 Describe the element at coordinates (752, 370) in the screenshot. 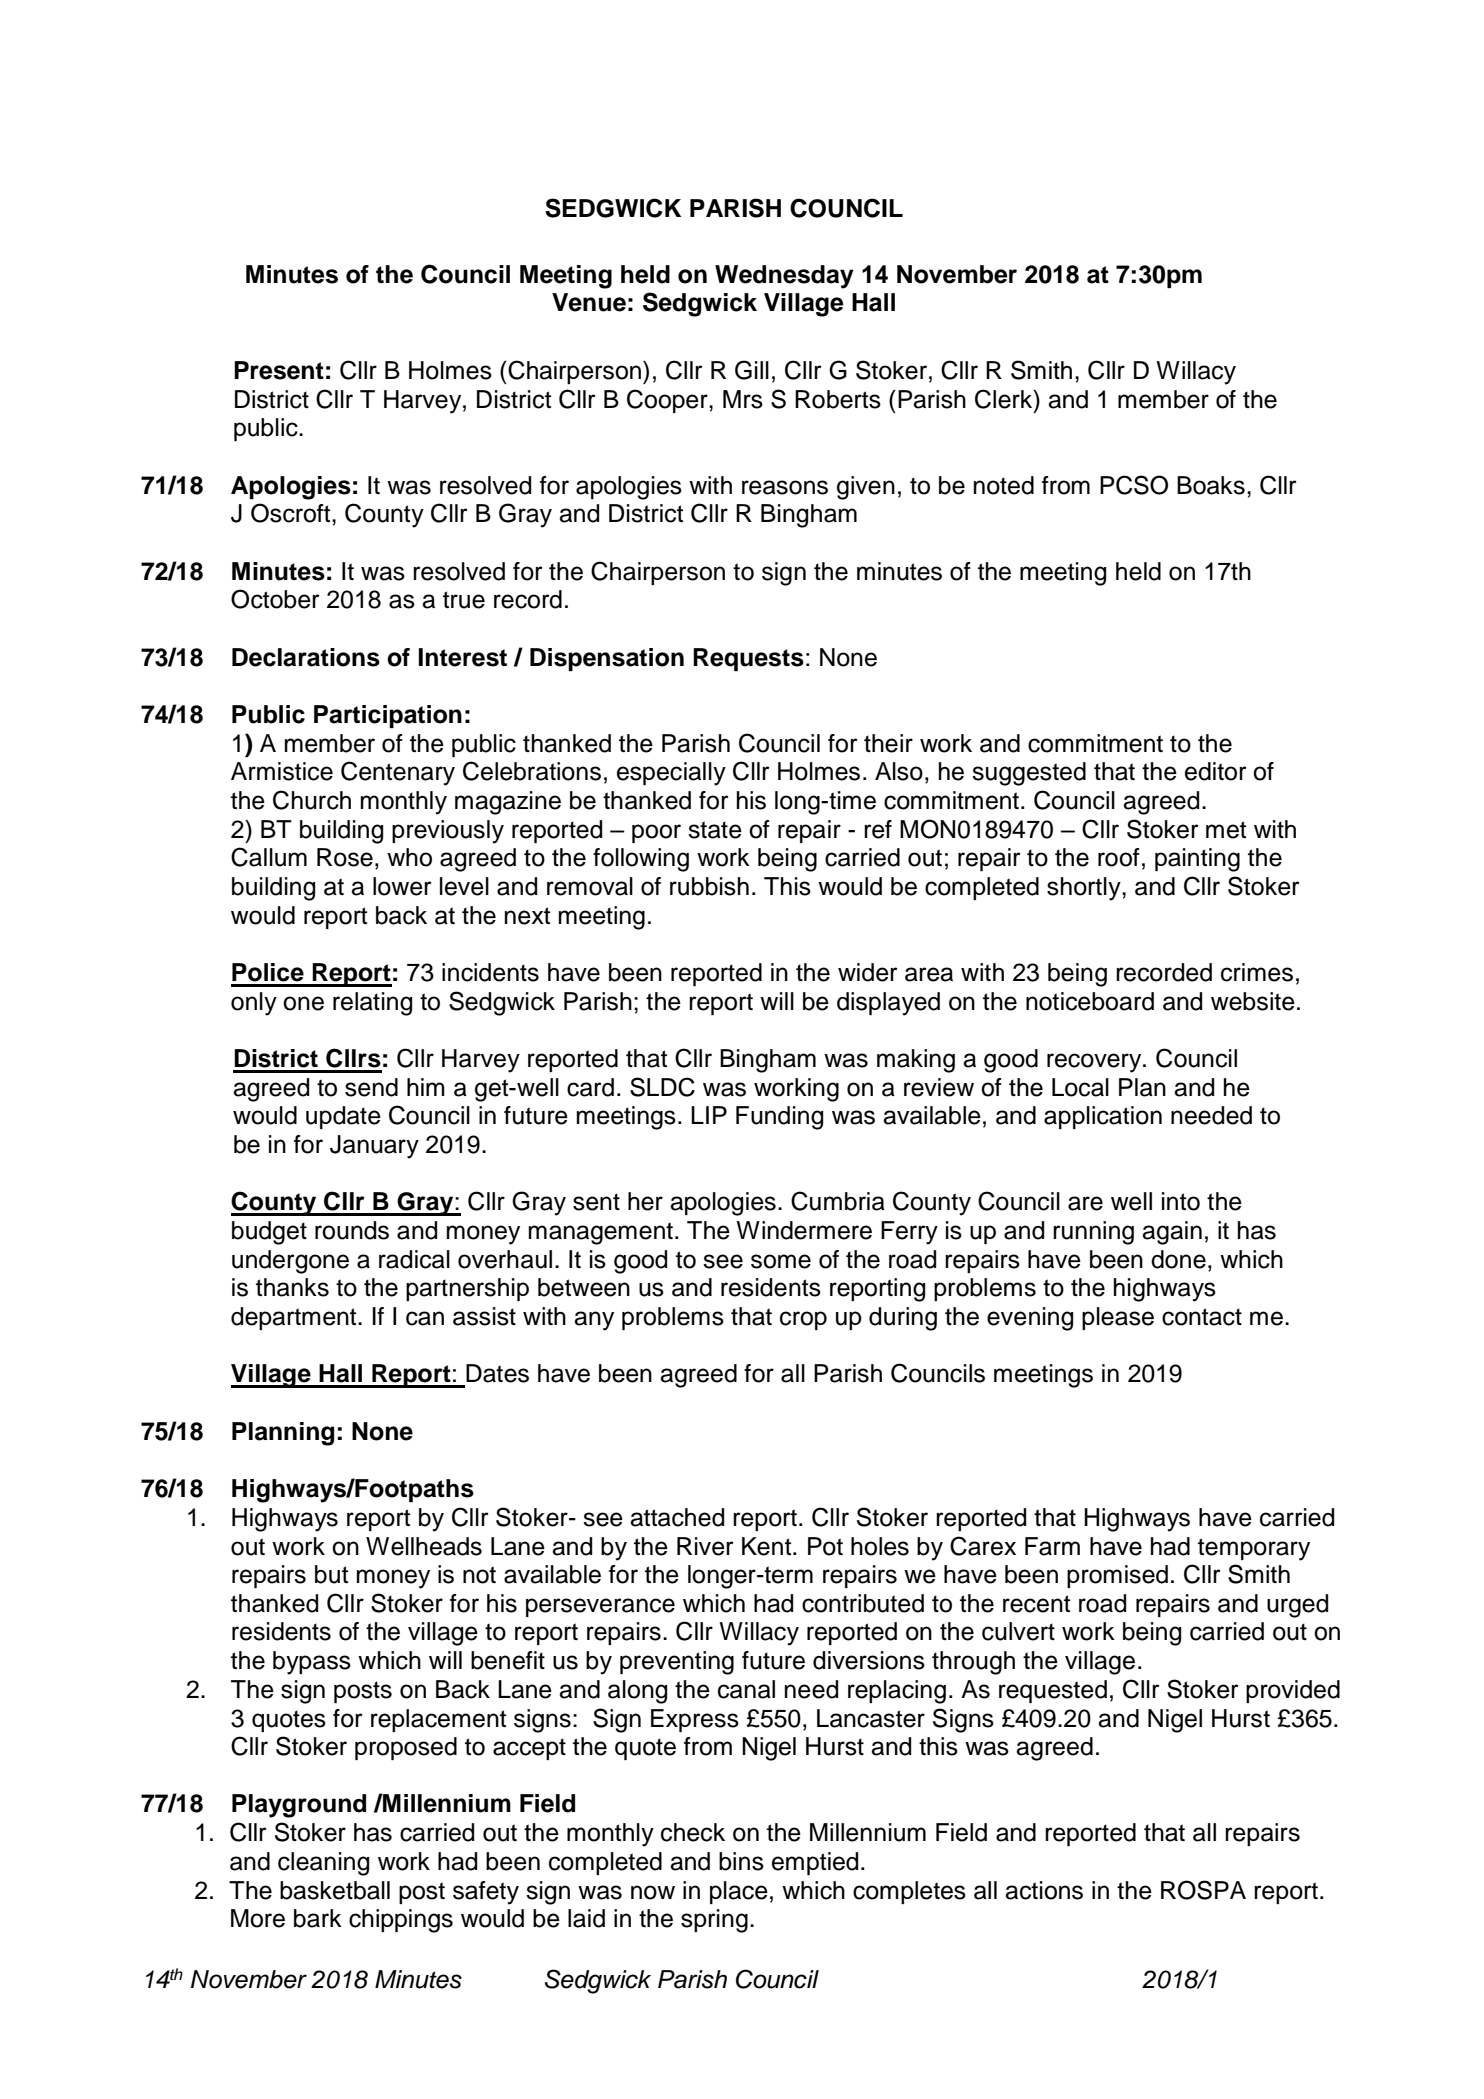

I see `Gill` at that location.
